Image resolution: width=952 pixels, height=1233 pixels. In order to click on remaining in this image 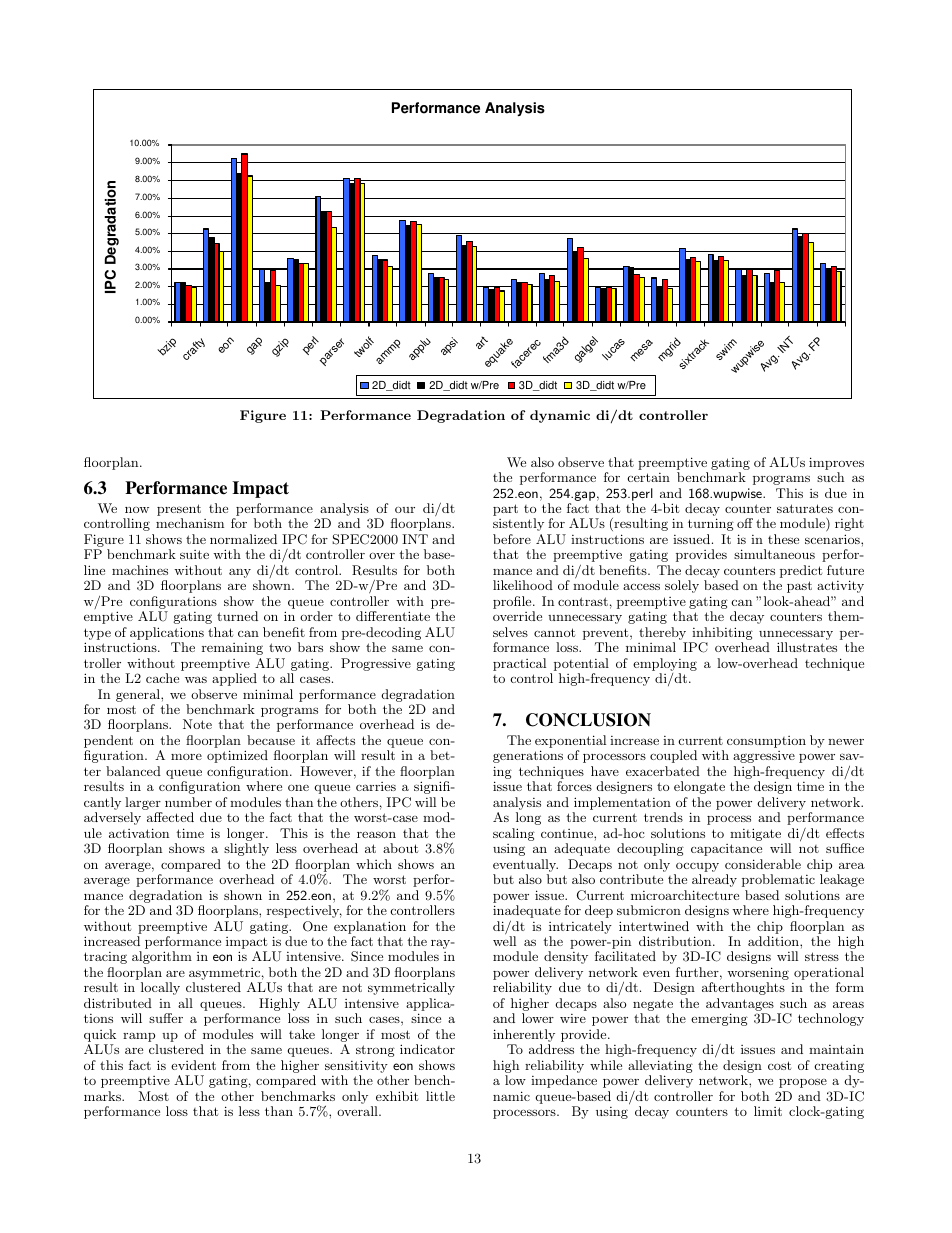, I will do `click(232, 649)`.
